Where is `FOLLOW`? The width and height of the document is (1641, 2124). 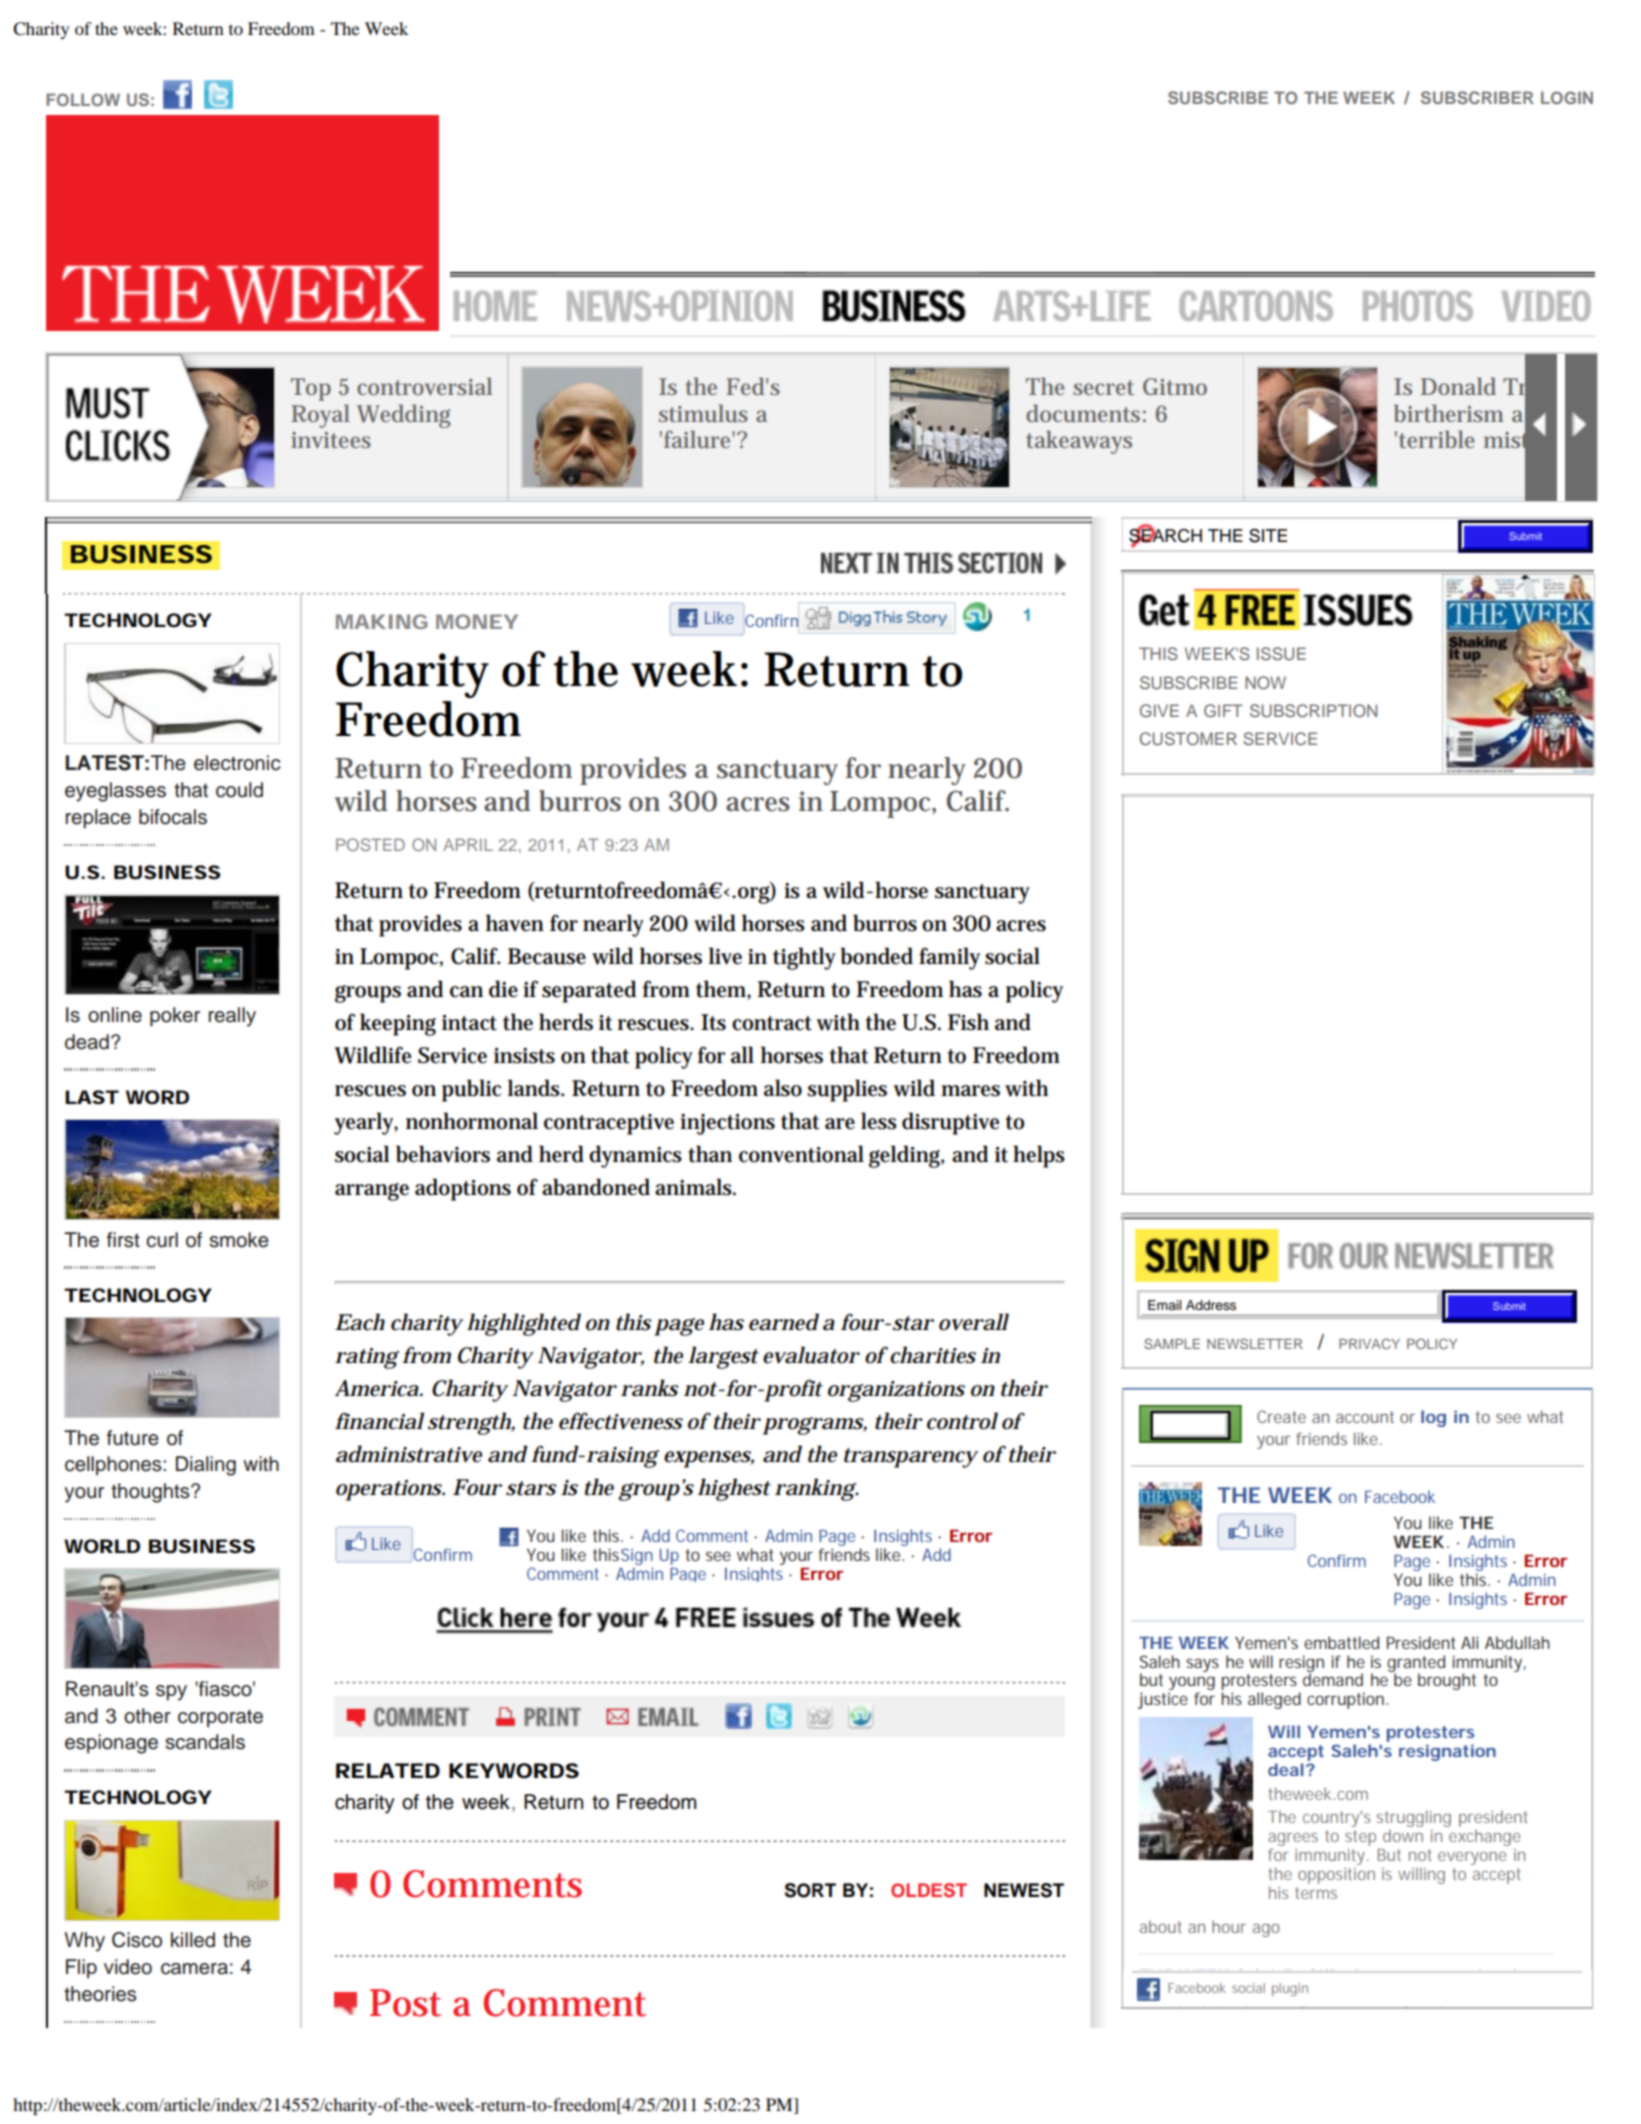 FOLLOW is located at coordinates (83, 99).
